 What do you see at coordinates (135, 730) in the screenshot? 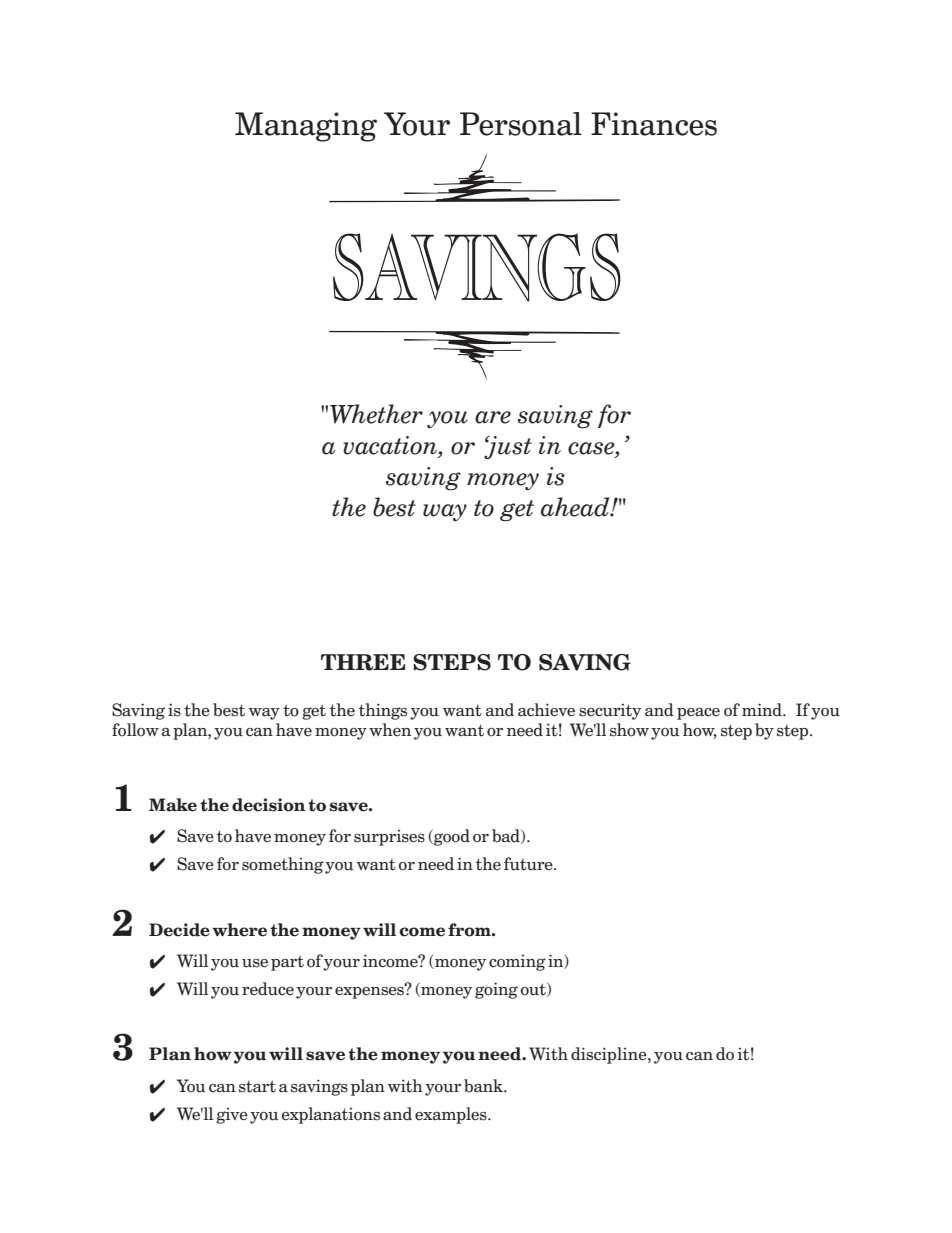
I see `follow` at bounding box center [135, 730].
